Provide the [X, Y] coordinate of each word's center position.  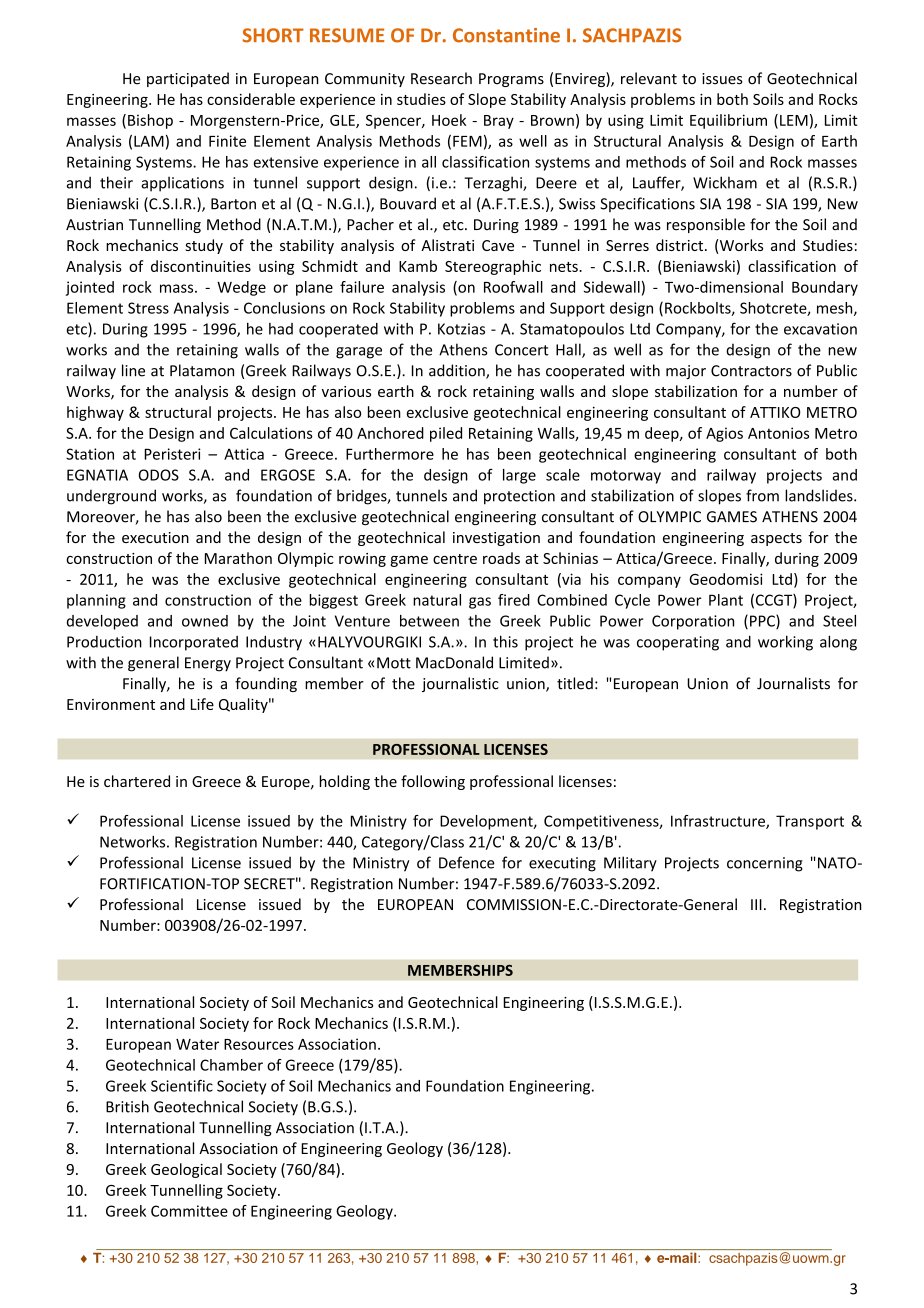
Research [441, 78]
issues [722, 79]
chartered [137, 781]
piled [446, 434]
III [756, 904]
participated [188, 79]
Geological [186, 1170]
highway [95, 413]
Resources [259, 1044]
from [762, 495]
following [433, 782]
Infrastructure [719, 822]
